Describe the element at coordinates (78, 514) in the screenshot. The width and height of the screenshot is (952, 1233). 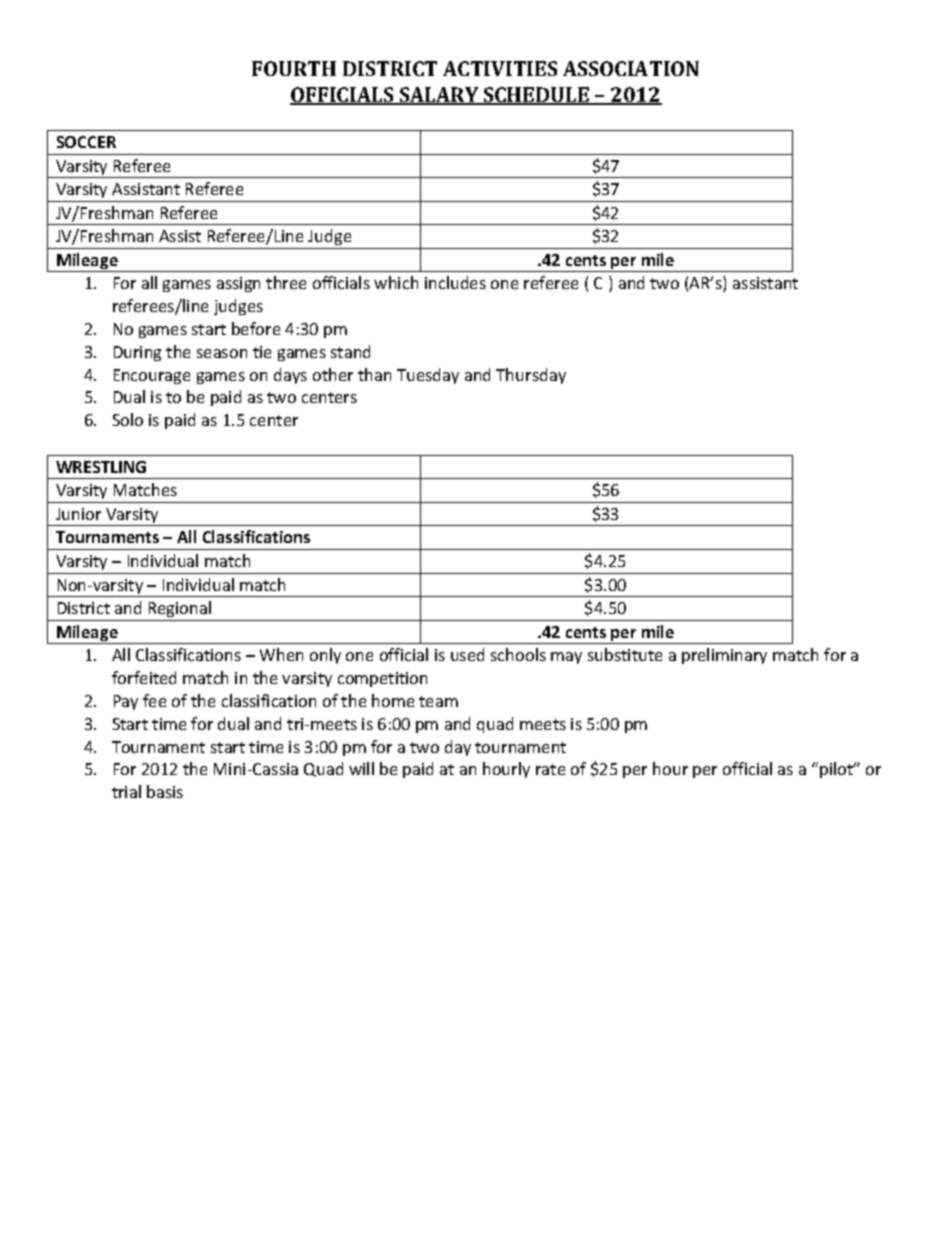
I see `Junior` at that location.
